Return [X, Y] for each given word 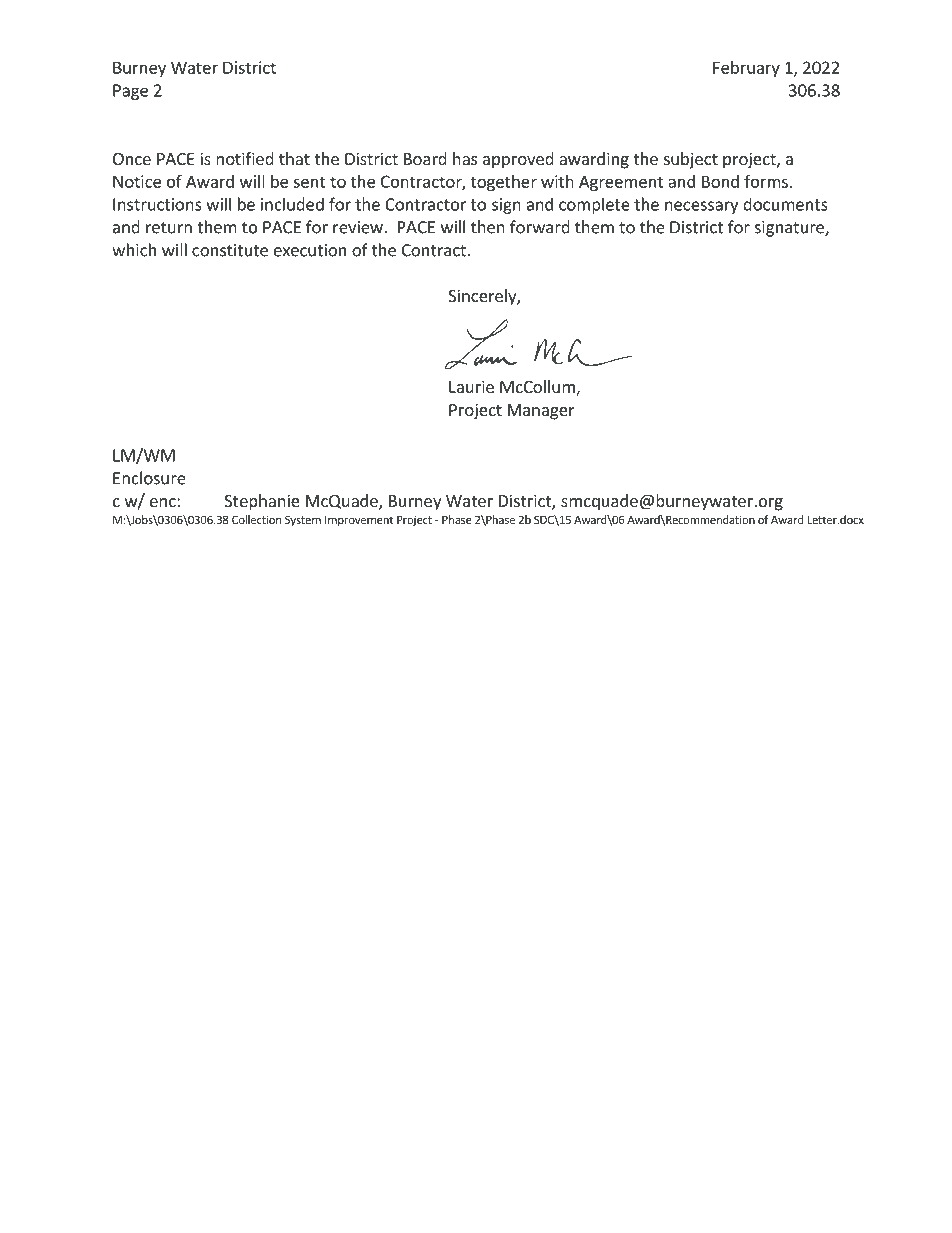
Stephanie [262, 502]
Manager [541, 412]
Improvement [359, 521]
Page [130, 92]
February [746, 69]
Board [425, 158]
